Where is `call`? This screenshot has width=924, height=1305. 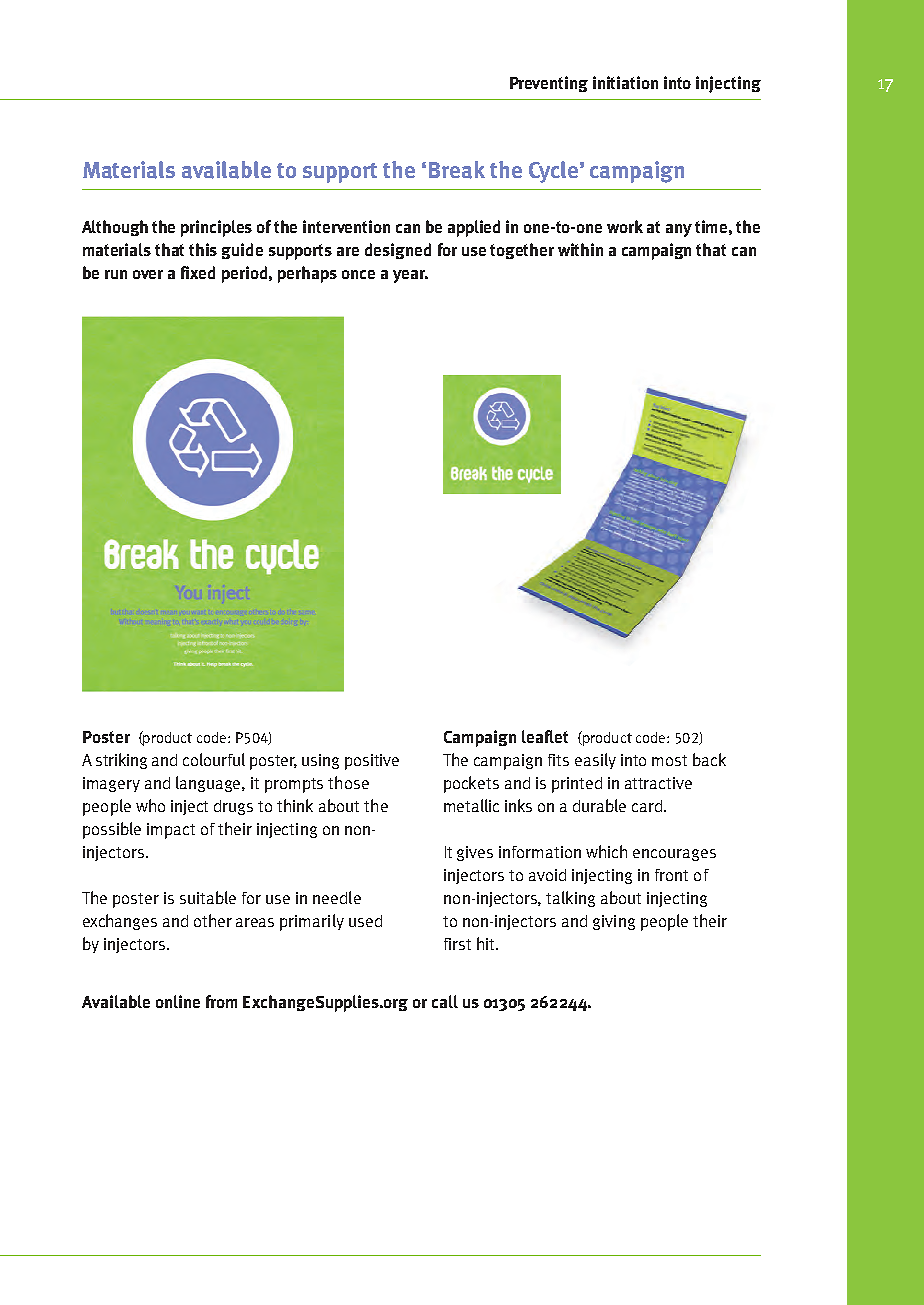 call is located at coordinates (445, 1001).
